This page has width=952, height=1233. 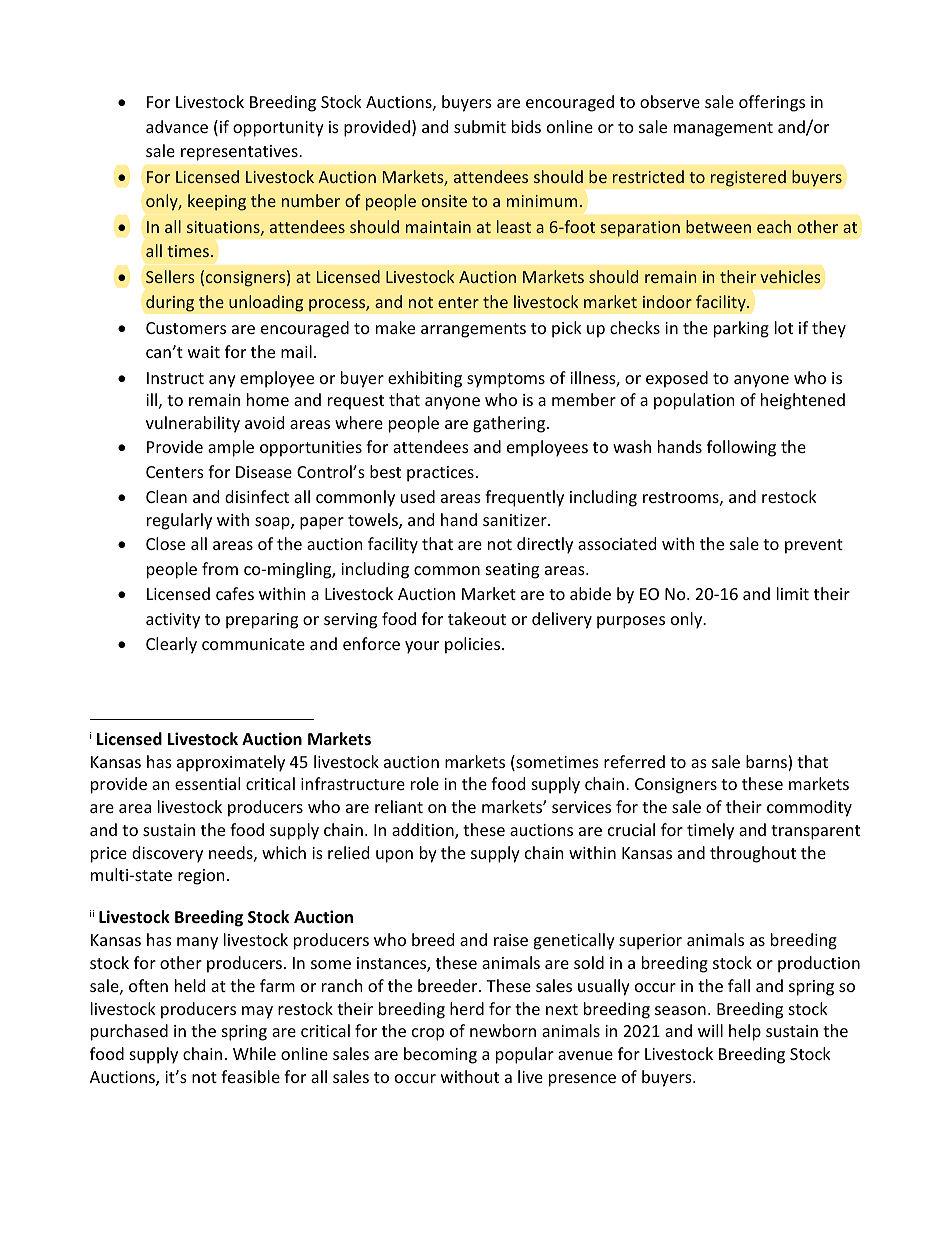 What do you see at coordinates (167, 854) in the page?
I see `discovery` at bounding box center [167, 854].
